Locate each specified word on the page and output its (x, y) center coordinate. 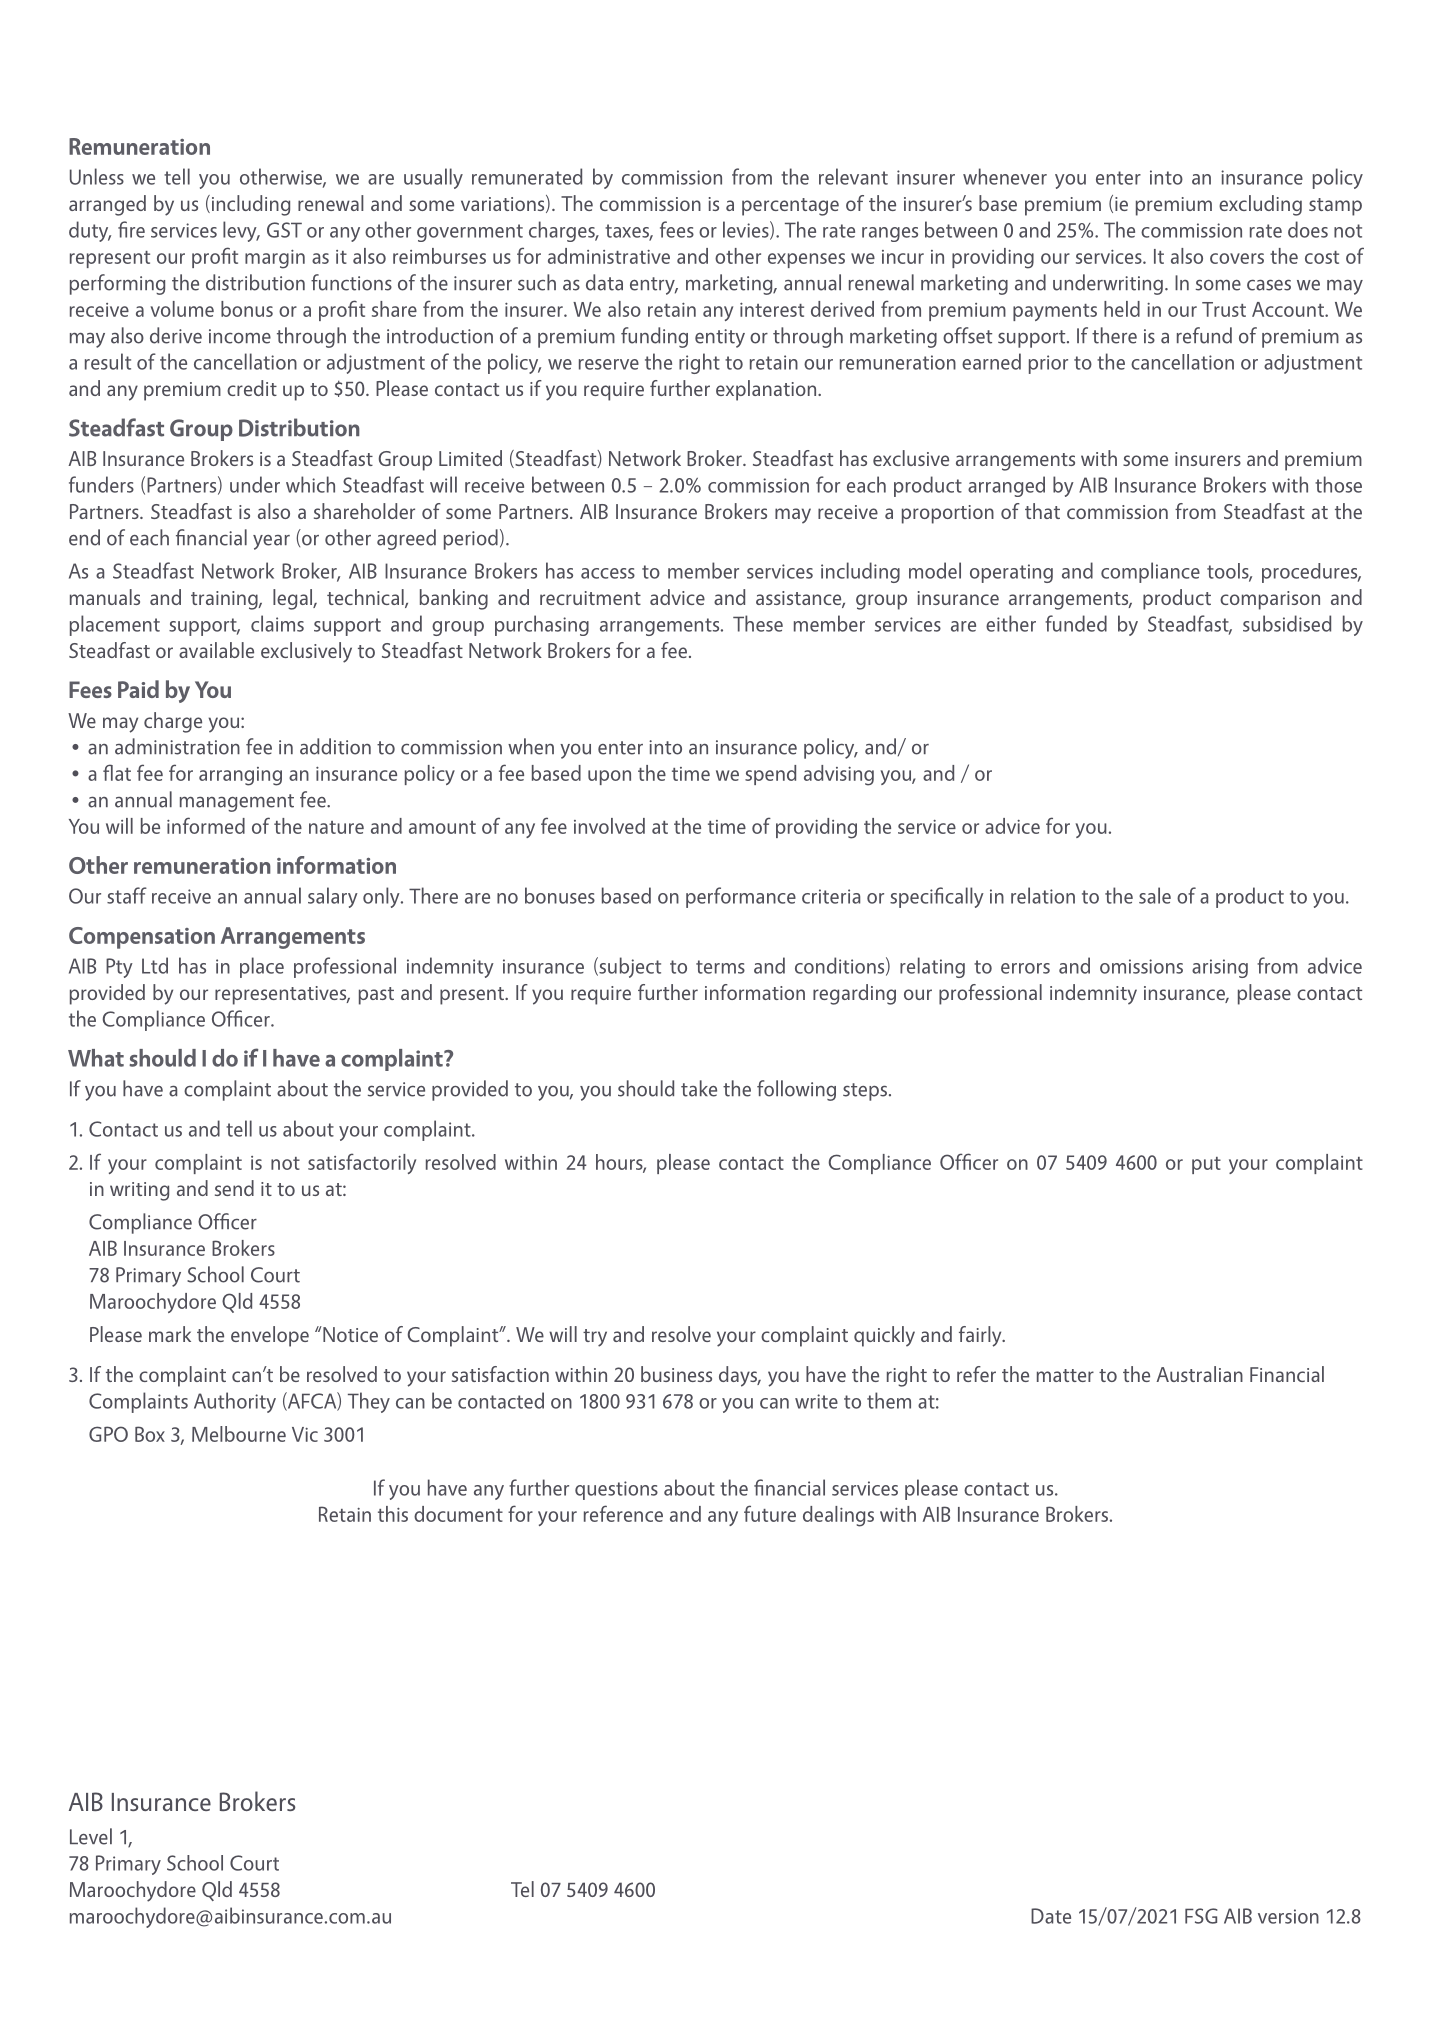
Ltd (155, 965)
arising (1220, 968)
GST (284, 230)
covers (1237, 258)
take (699, 1088)
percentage (790, 207)
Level (91, 1836)
